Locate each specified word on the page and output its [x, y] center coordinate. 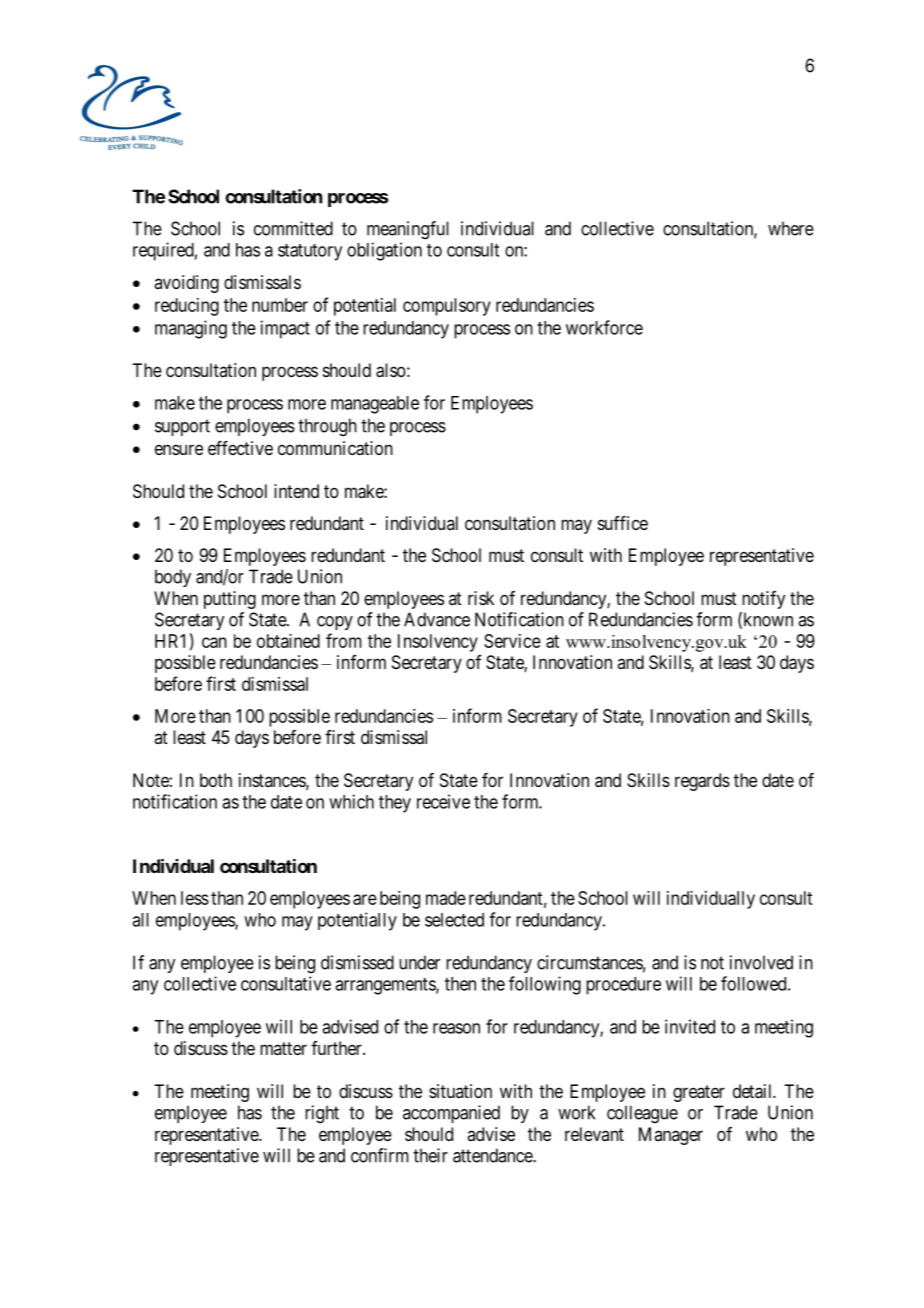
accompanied [451, 1114]
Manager [671, 1136]
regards [702, 782]
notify [763, 600]
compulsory [447, 307]
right [322, 1114]
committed [293, 228]
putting [230, 600]
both [216, 780]
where [791, 228]
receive [443, 801]
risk [481, 598]
